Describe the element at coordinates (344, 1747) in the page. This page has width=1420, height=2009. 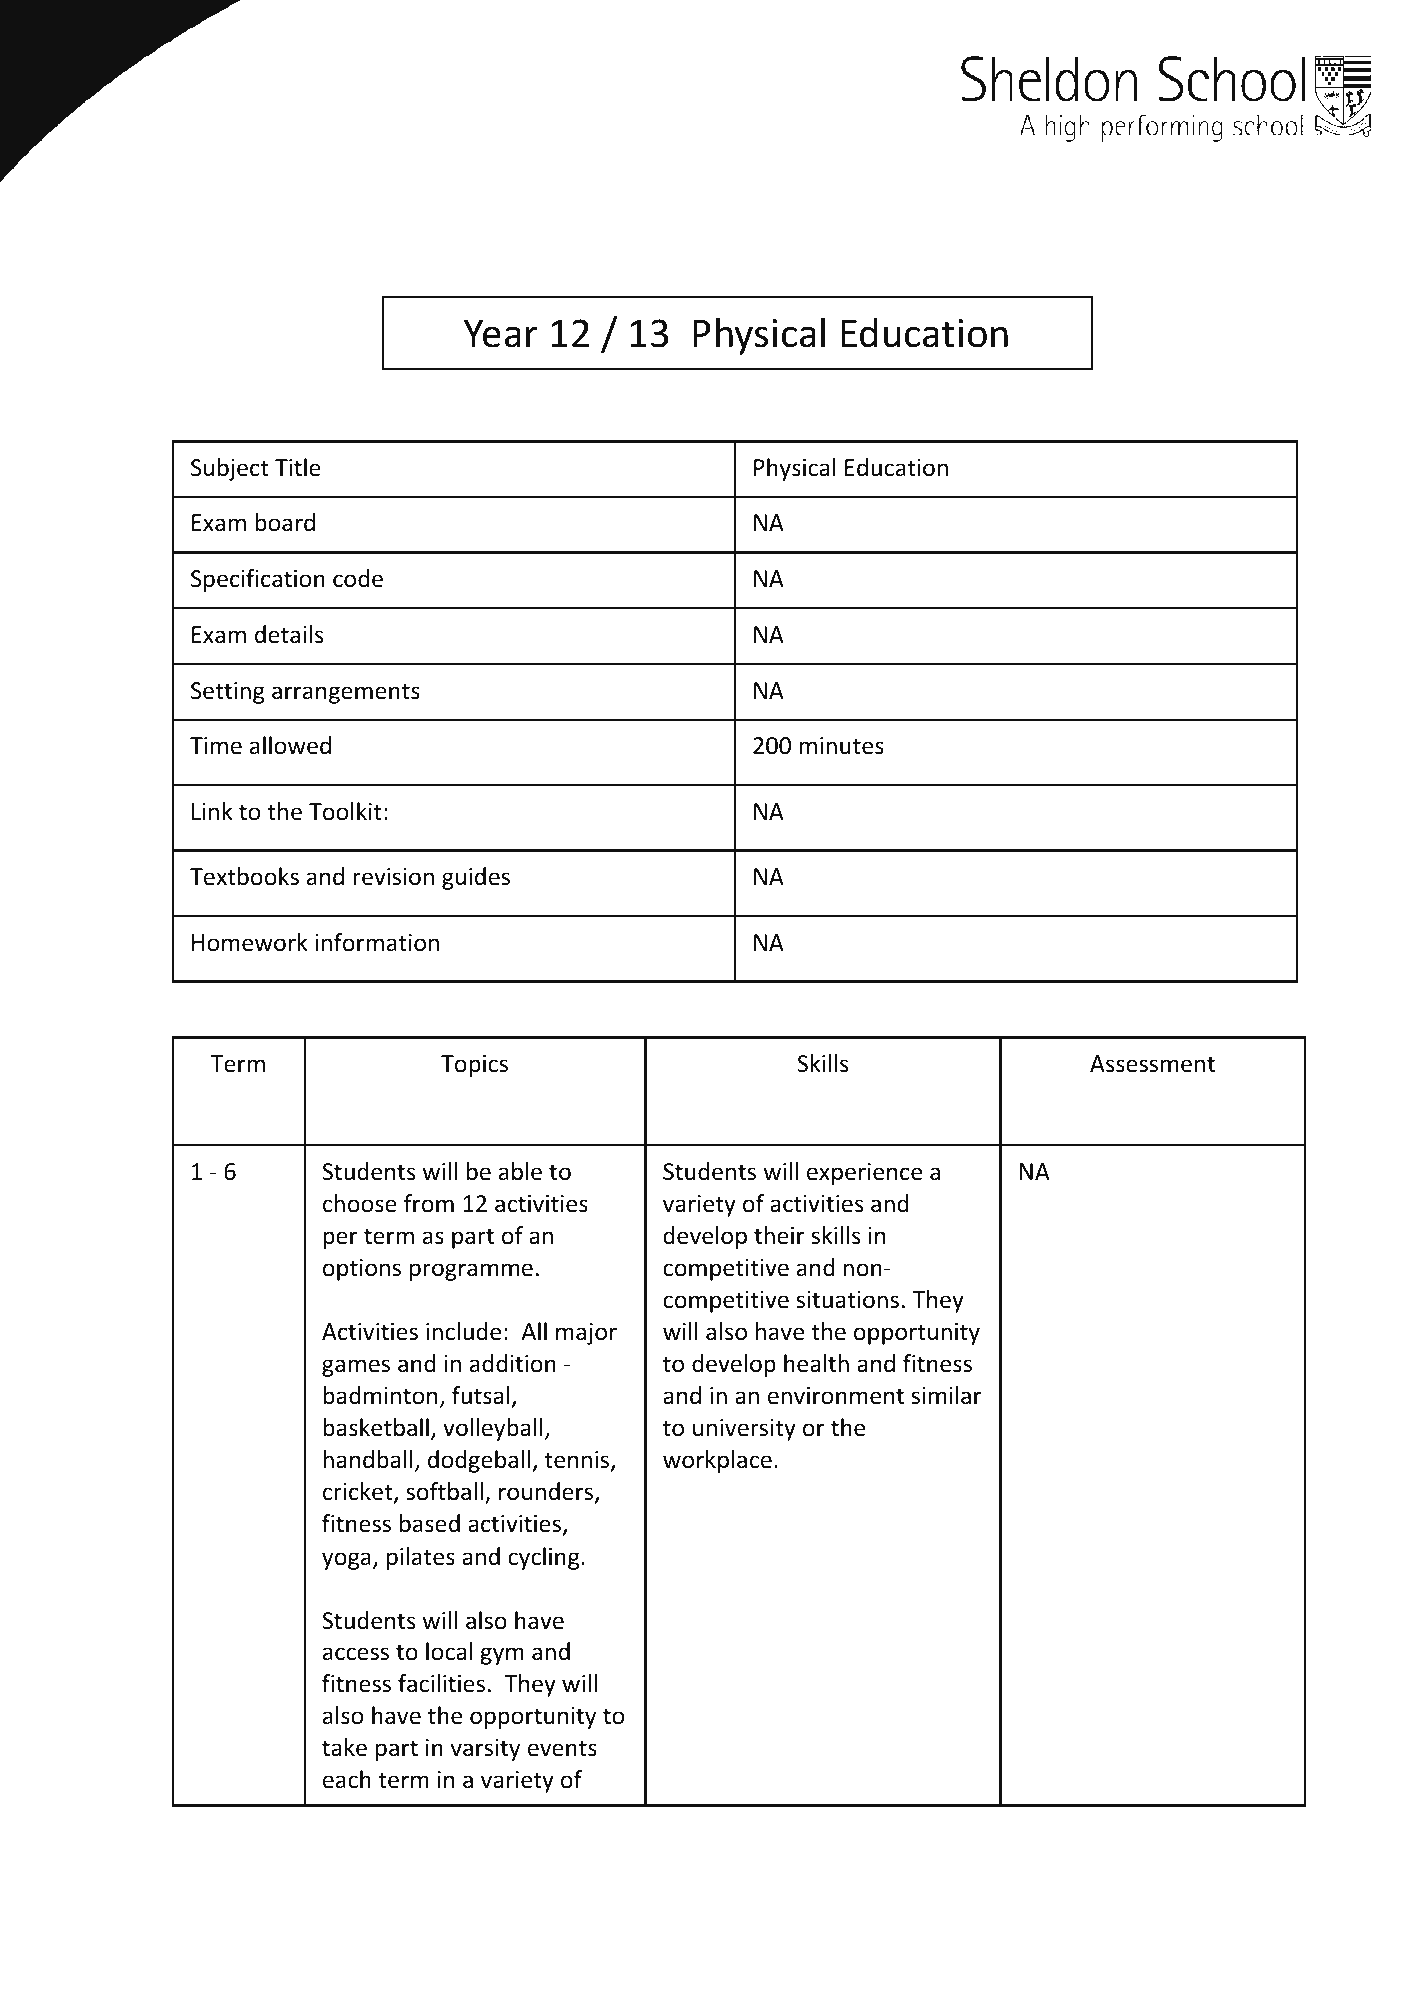
I see `take` at that location.
